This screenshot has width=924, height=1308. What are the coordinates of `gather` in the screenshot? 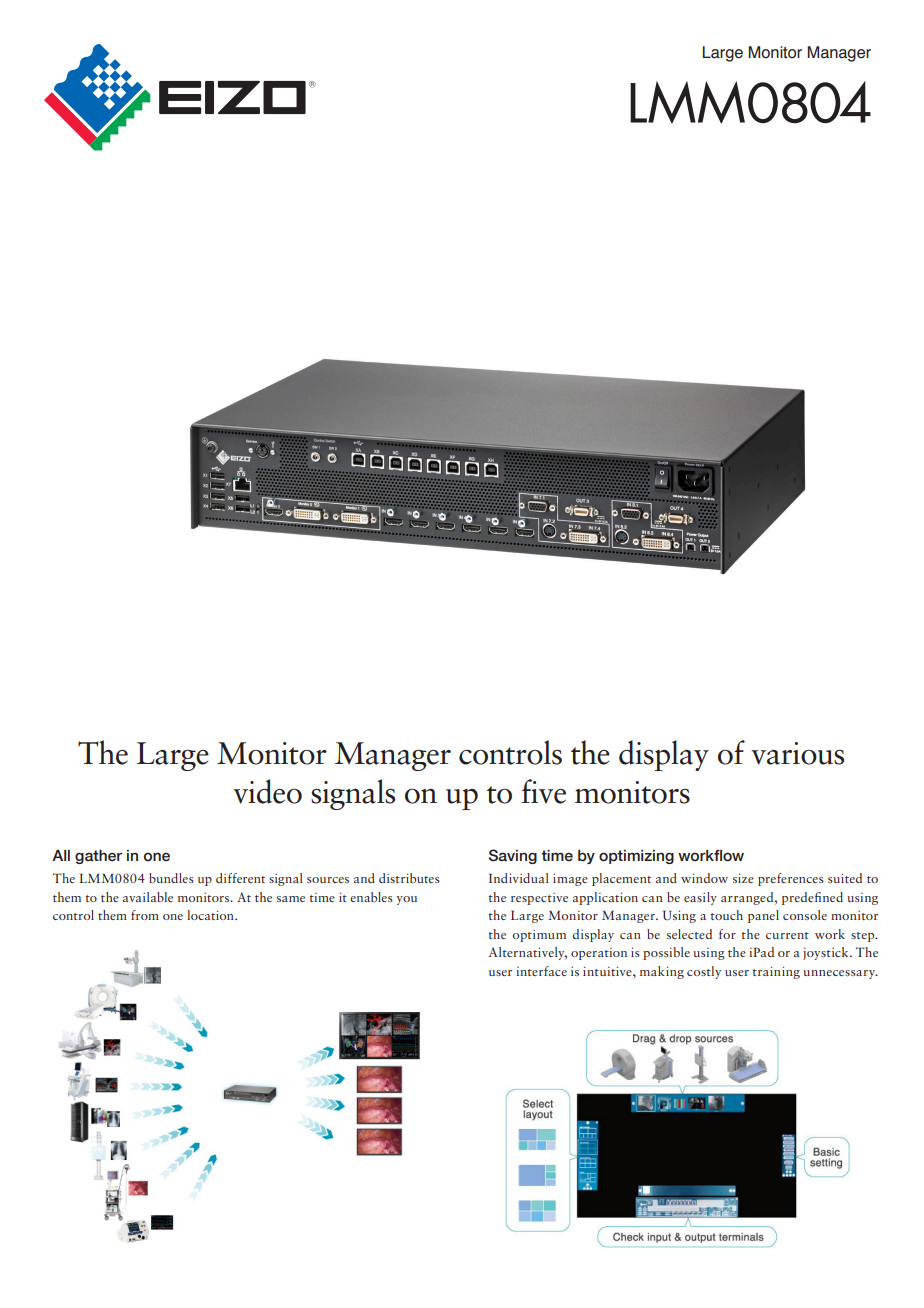 It's located at (98, 857).
